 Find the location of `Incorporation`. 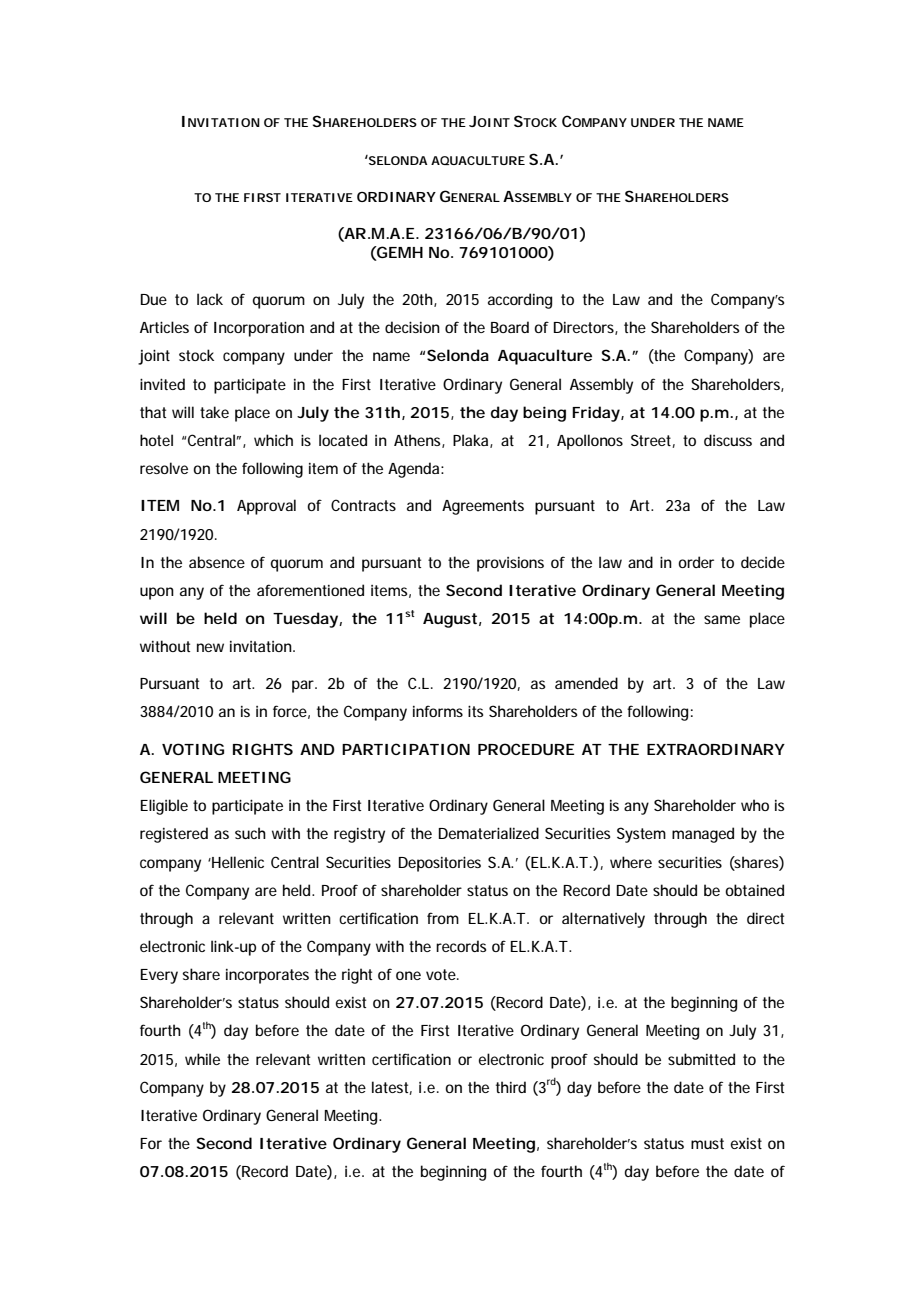

Incorporation is located at coordinates (259, 329).
